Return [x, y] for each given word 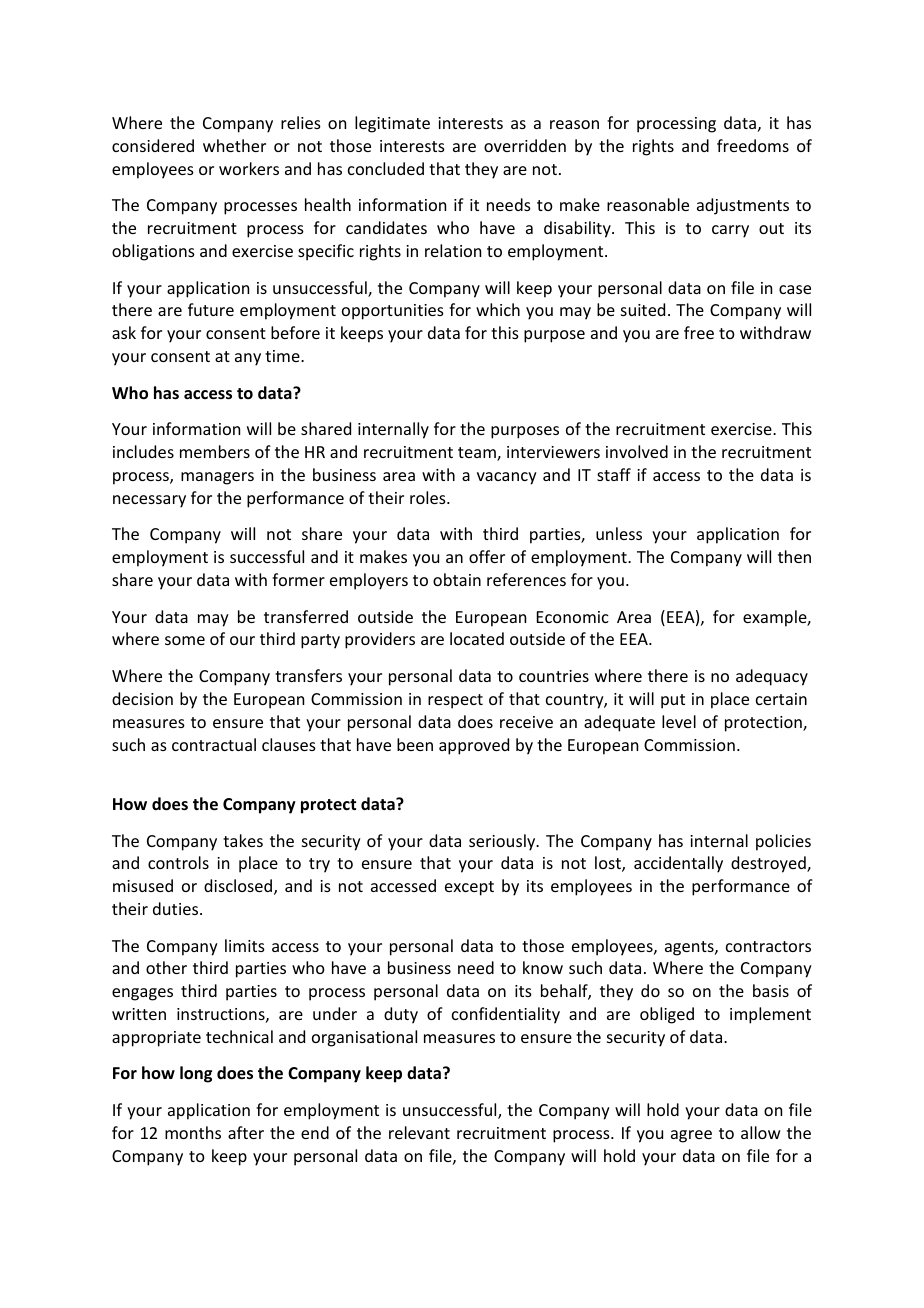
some [185, 640]
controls [178, 862]
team [478, 454]
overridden [525, 145]
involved [637, 451]
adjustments [743, 206]
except [469, 888]
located [477, 638]
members [215, 451]
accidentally [678, 864]
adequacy [772, 677]
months [193, 1132]
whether [234, 145]
